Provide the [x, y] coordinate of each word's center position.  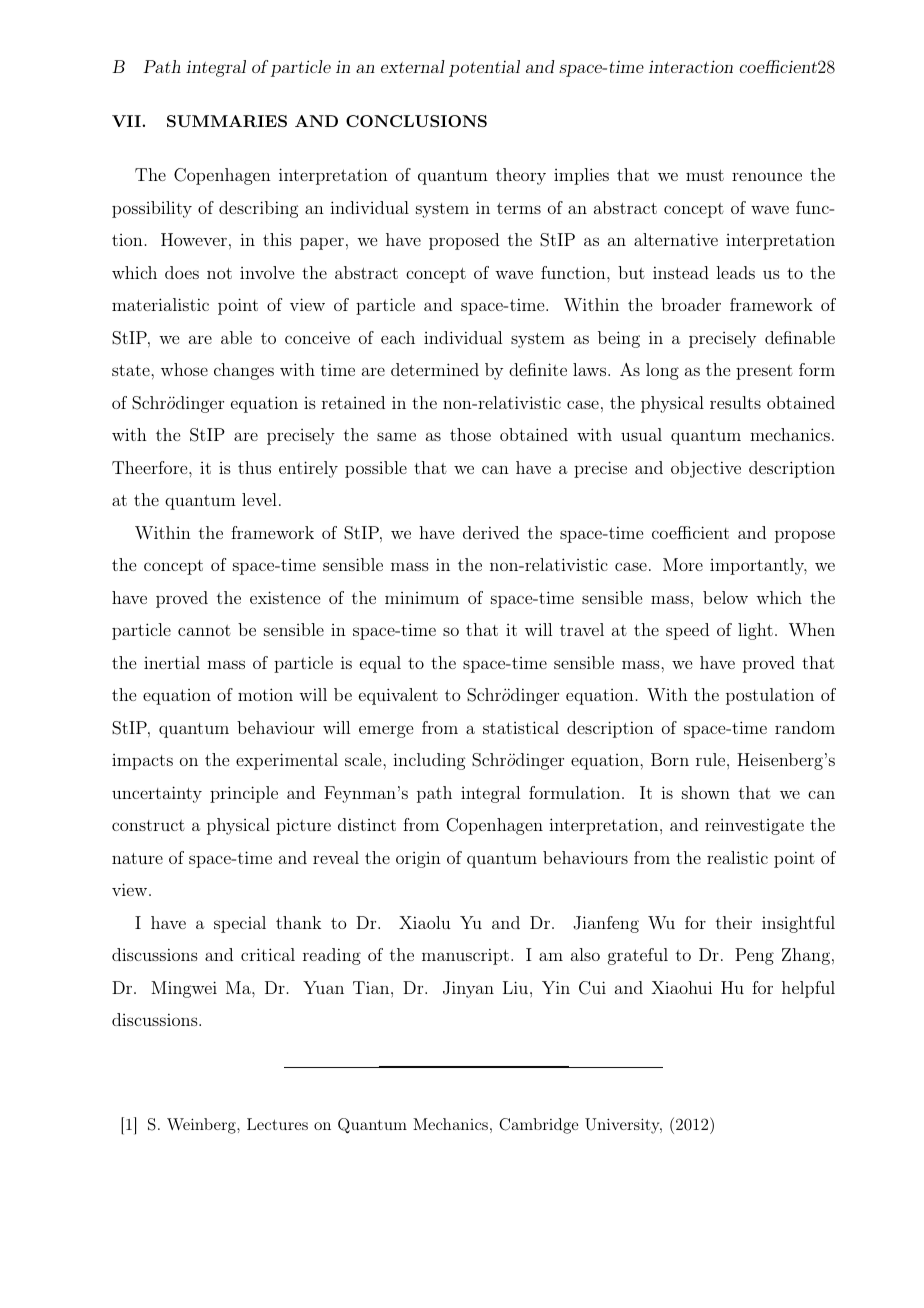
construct [148, 825]
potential [484, 68]
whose [184, 369]
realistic [737, 857]
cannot [204, 630]
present [764, 372]
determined [435, 369]
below [725, 597]
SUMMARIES [227, 121]
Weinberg [202, 1126]
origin [418, 860]
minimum [422, 598]
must [705, 175]
